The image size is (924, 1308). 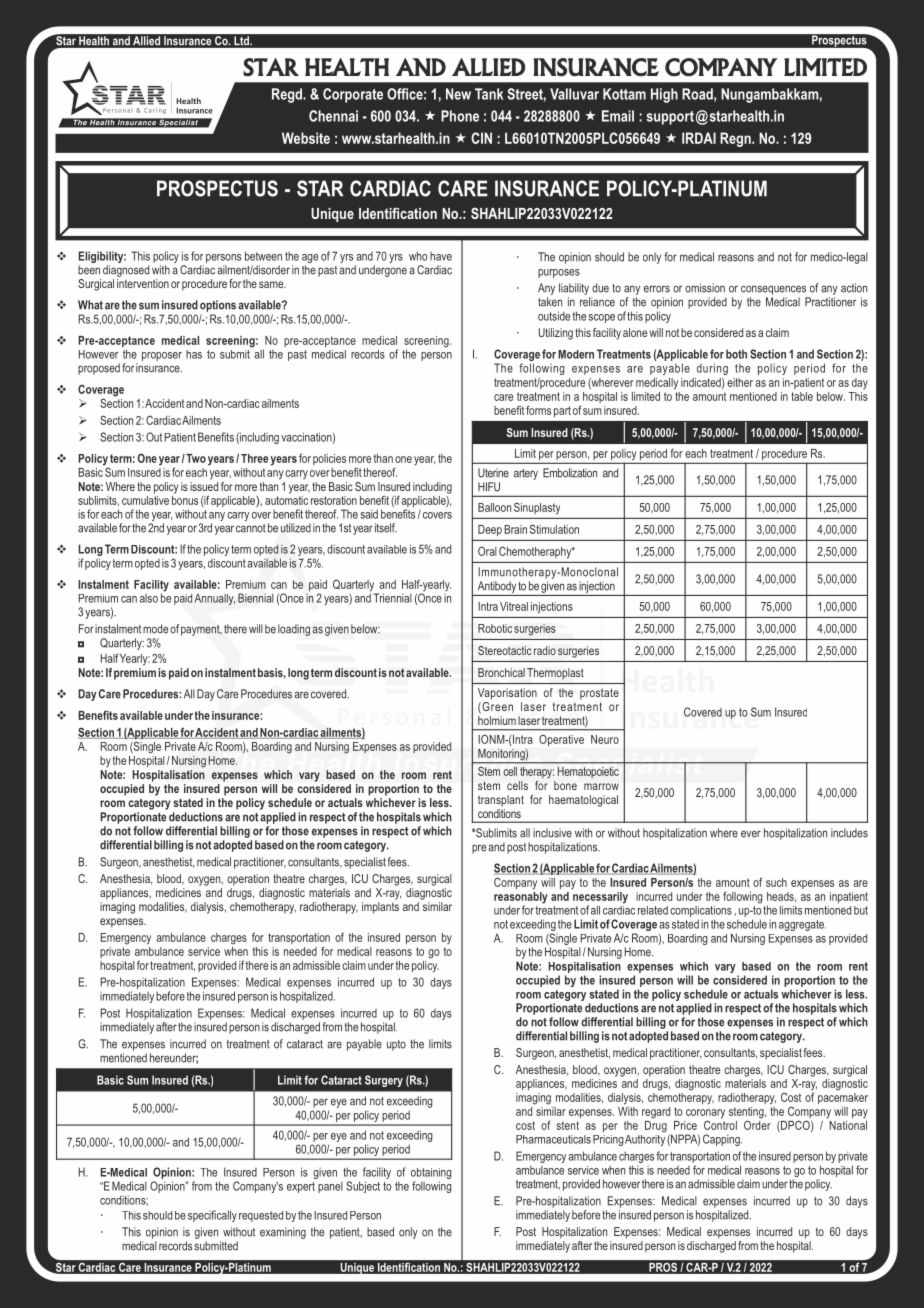 What do you see at coordinates (664, 95) in the document?
I see `High` at bounding box center [664, 95].
